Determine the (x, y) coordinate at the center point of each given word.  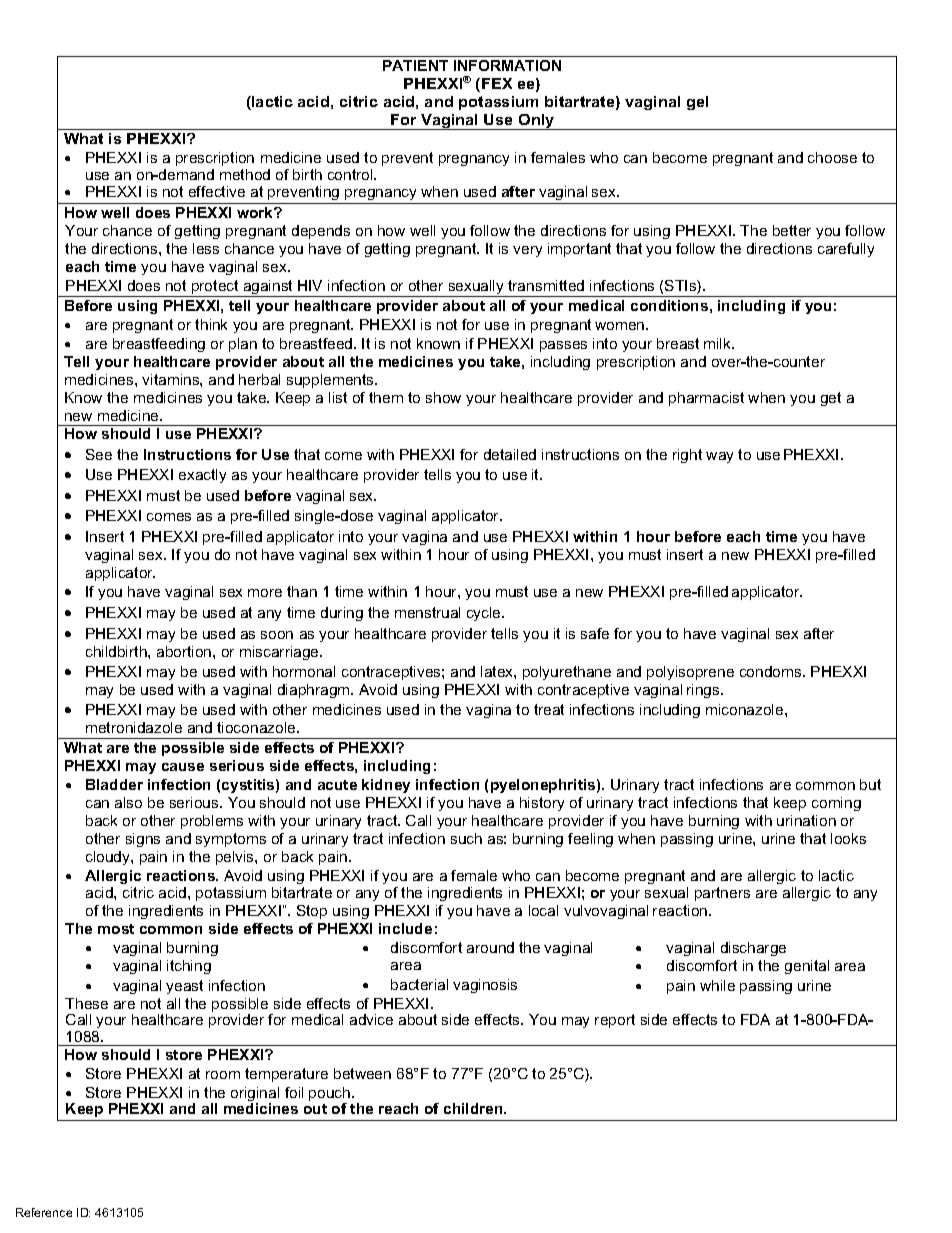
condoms (772, 671)
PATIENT (415, 65)
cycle (485, 614)
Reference (44, 1212)
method (245, 174)
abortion (185, 651)
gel (697, 103)
